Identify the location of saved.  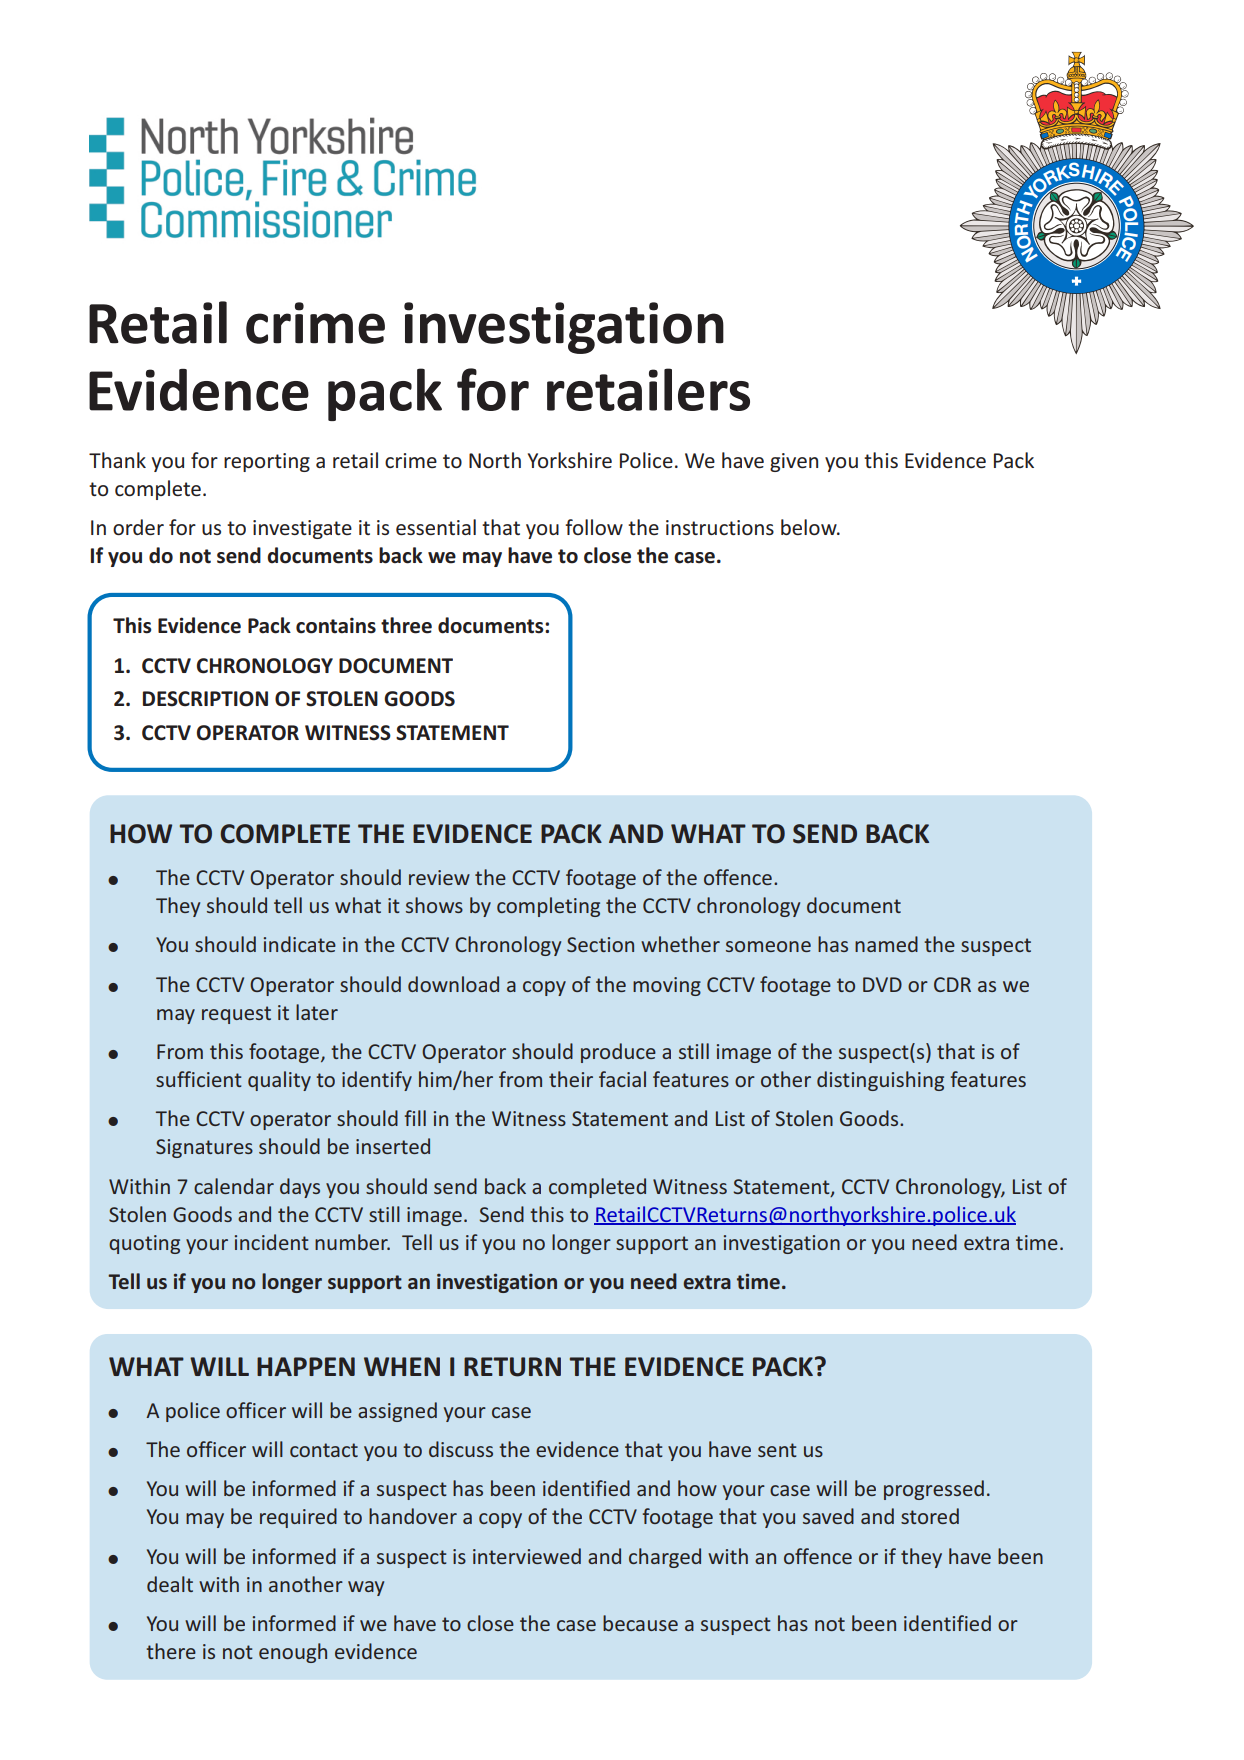
(828, 1516).
